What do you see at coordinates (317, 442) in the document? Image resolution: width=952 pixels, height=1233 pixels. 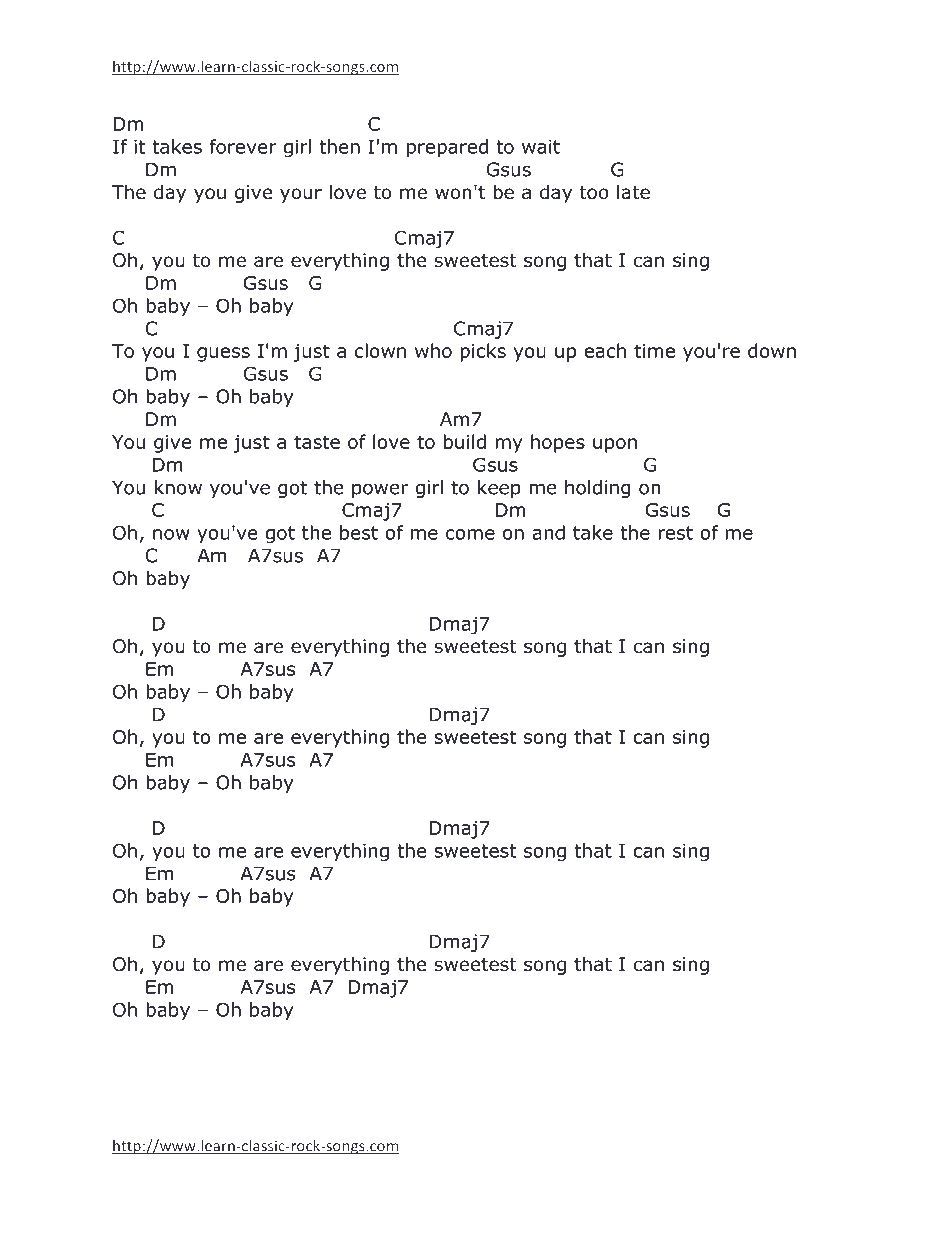 I see `taste` at bounding box center [317, 442].
